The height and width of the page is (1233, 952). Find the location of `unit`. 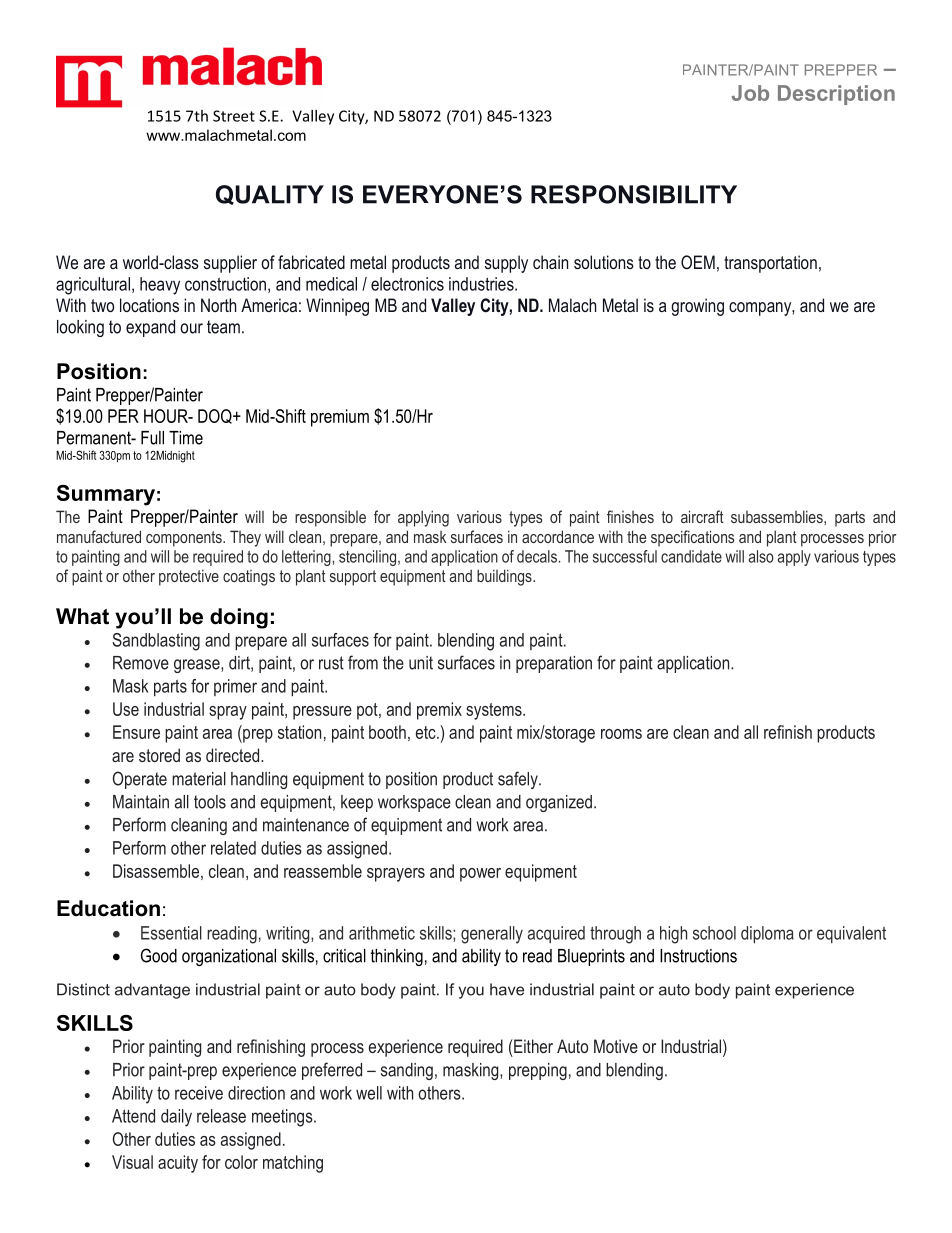

unit is located at coordinates (421, 663).
